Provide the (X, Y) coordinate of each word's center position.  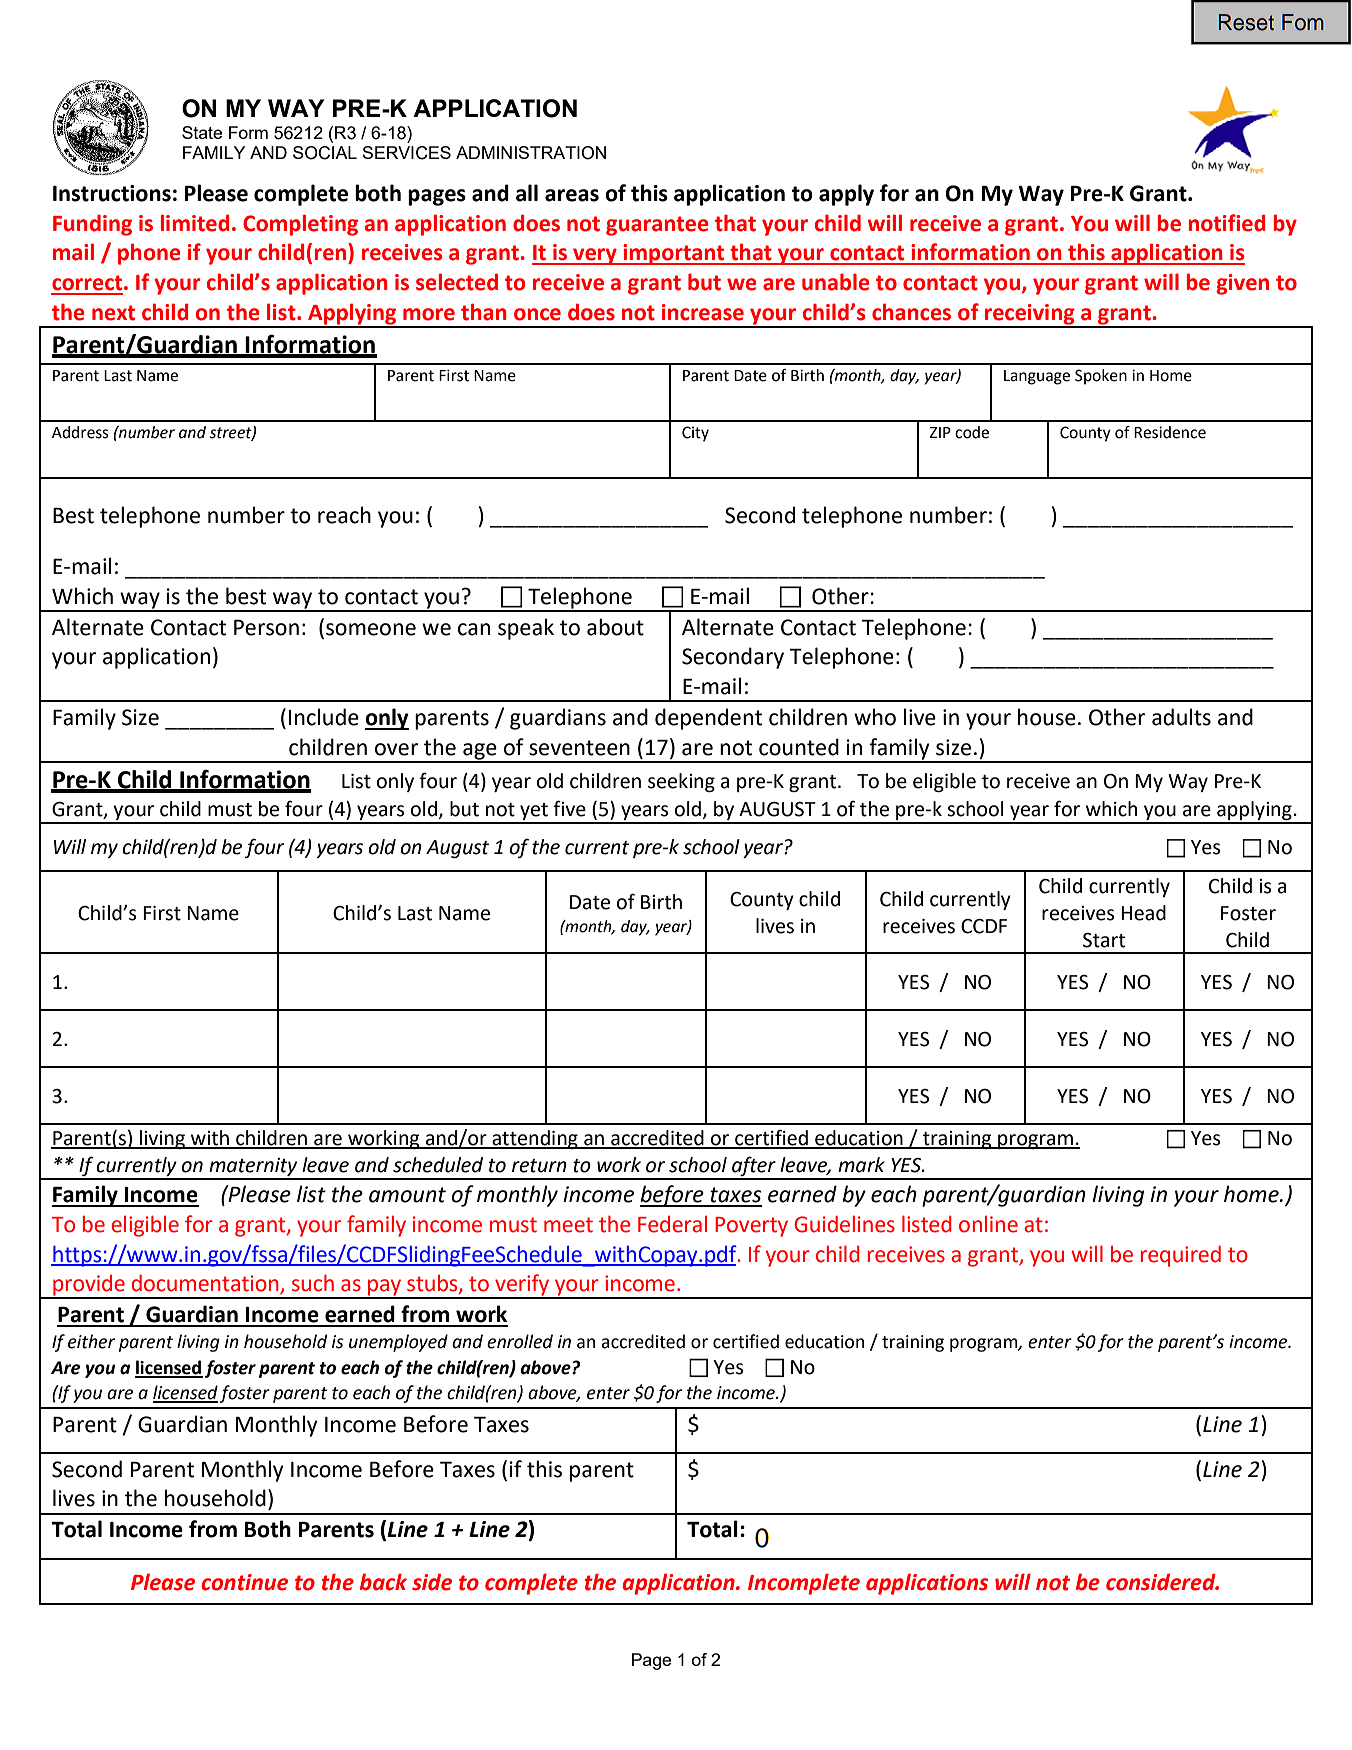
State (202, 132)
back (383, 1582)
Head (1143, 913)
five (569, 808)
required (1181, 1256)
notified (1227, 223)
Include (324, 717)
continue (244, 1582)
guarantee (657, 226)
